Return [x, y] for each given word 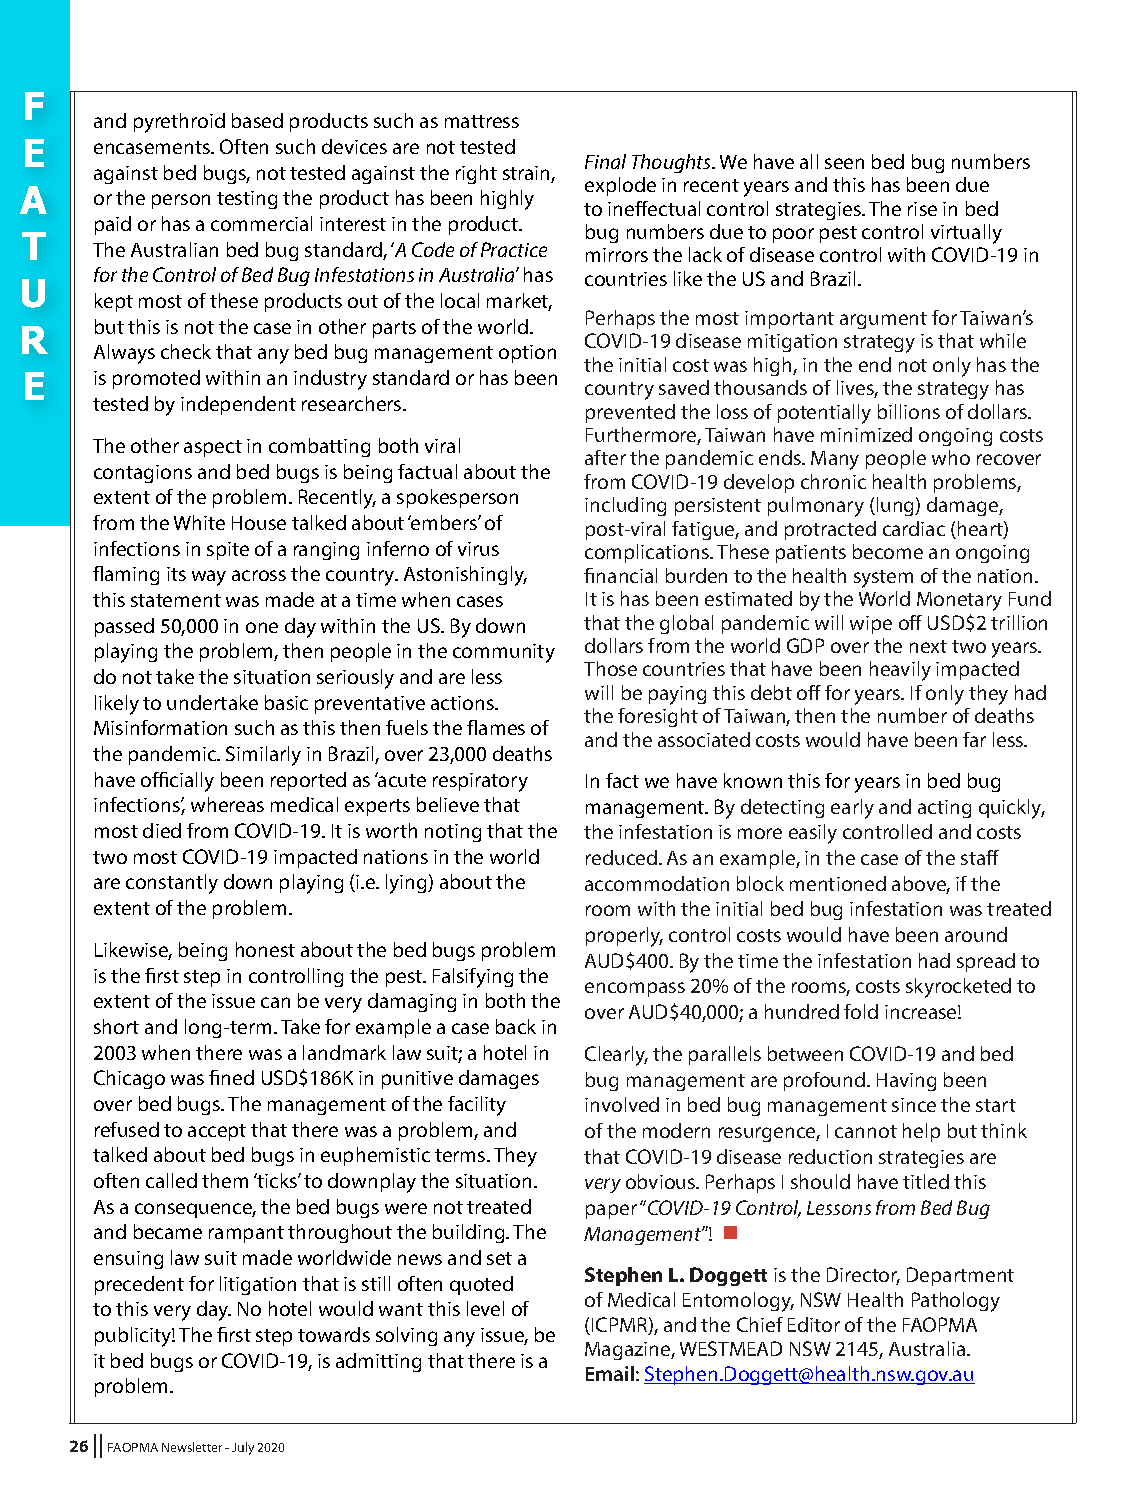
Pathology [956, 1302]
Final [605, 161]
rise [922, 209]
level [485, 1308]
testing [247, 200]
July [243, 1448]
